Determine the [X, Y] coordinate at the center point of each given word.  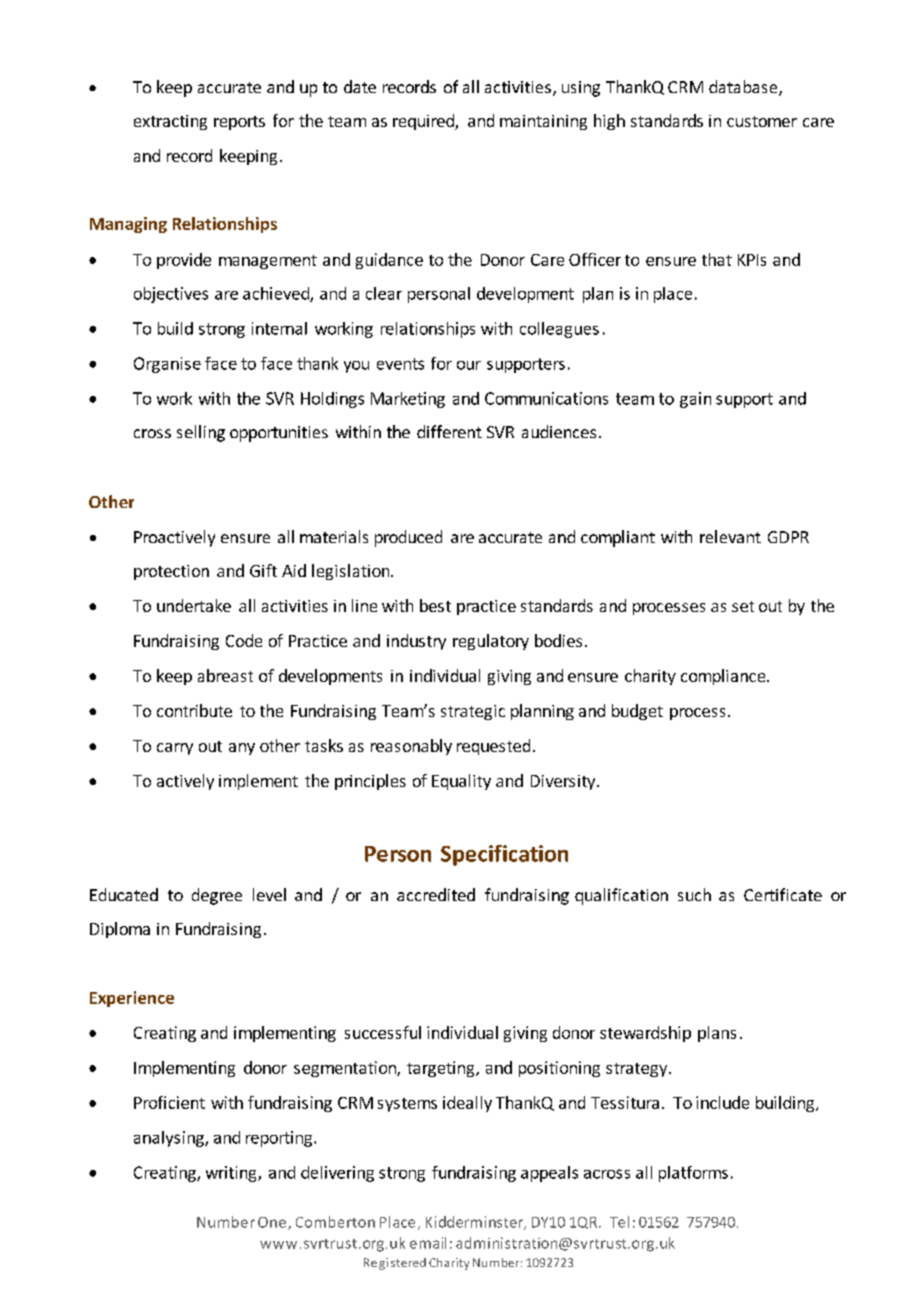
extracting [170, 122]
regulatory [491, 642]
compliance [724, 677]
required [424, 122]
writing [232, 1174]
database [744, 88]
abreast [225, 675]
